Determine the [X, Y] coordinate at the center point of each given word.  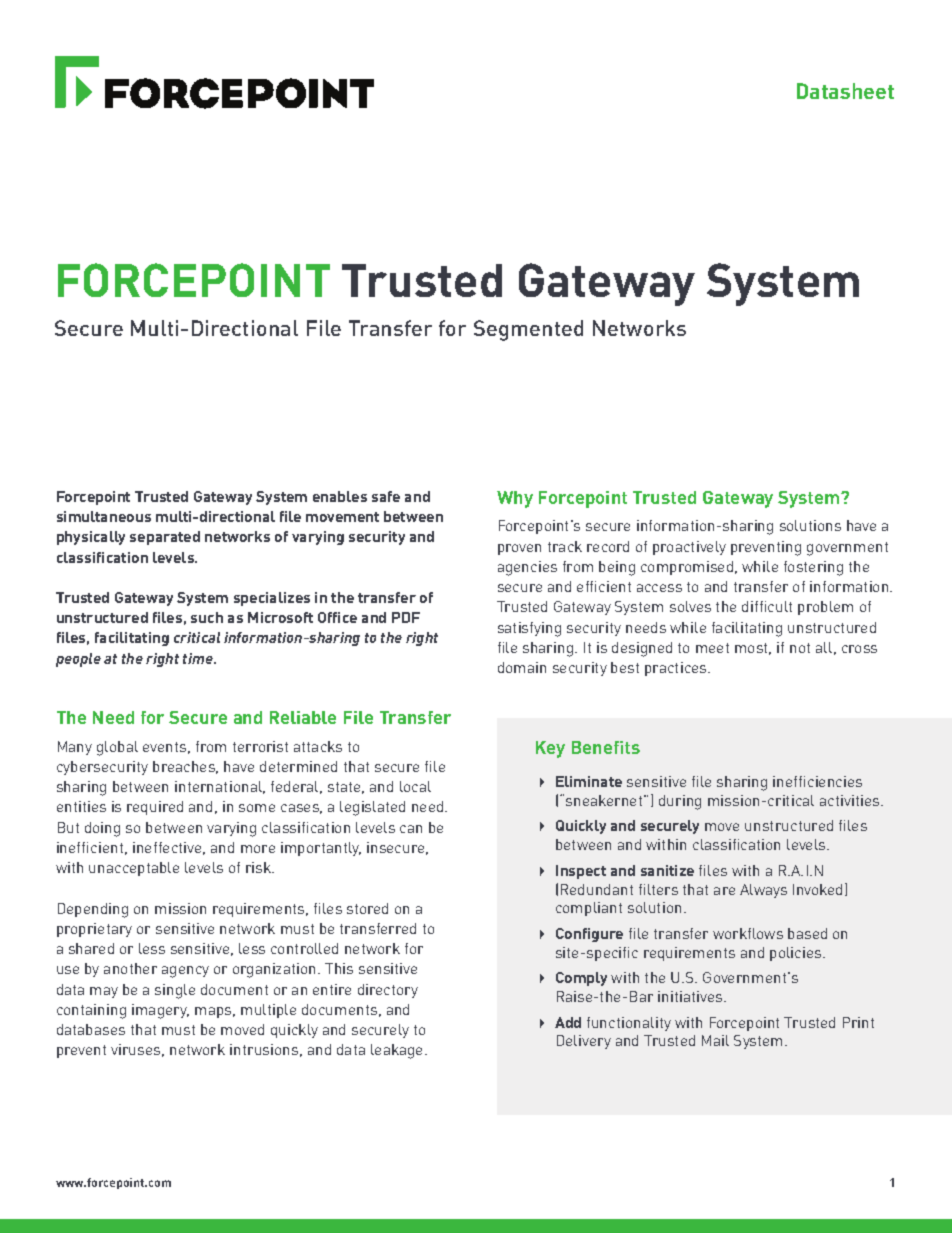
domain [522, 667]
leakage [398, 1051]
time [199, 658]
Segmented [528, 330]
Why [515, 499]
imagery [160, 1011]
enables [340, 496]
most [753, 649]
